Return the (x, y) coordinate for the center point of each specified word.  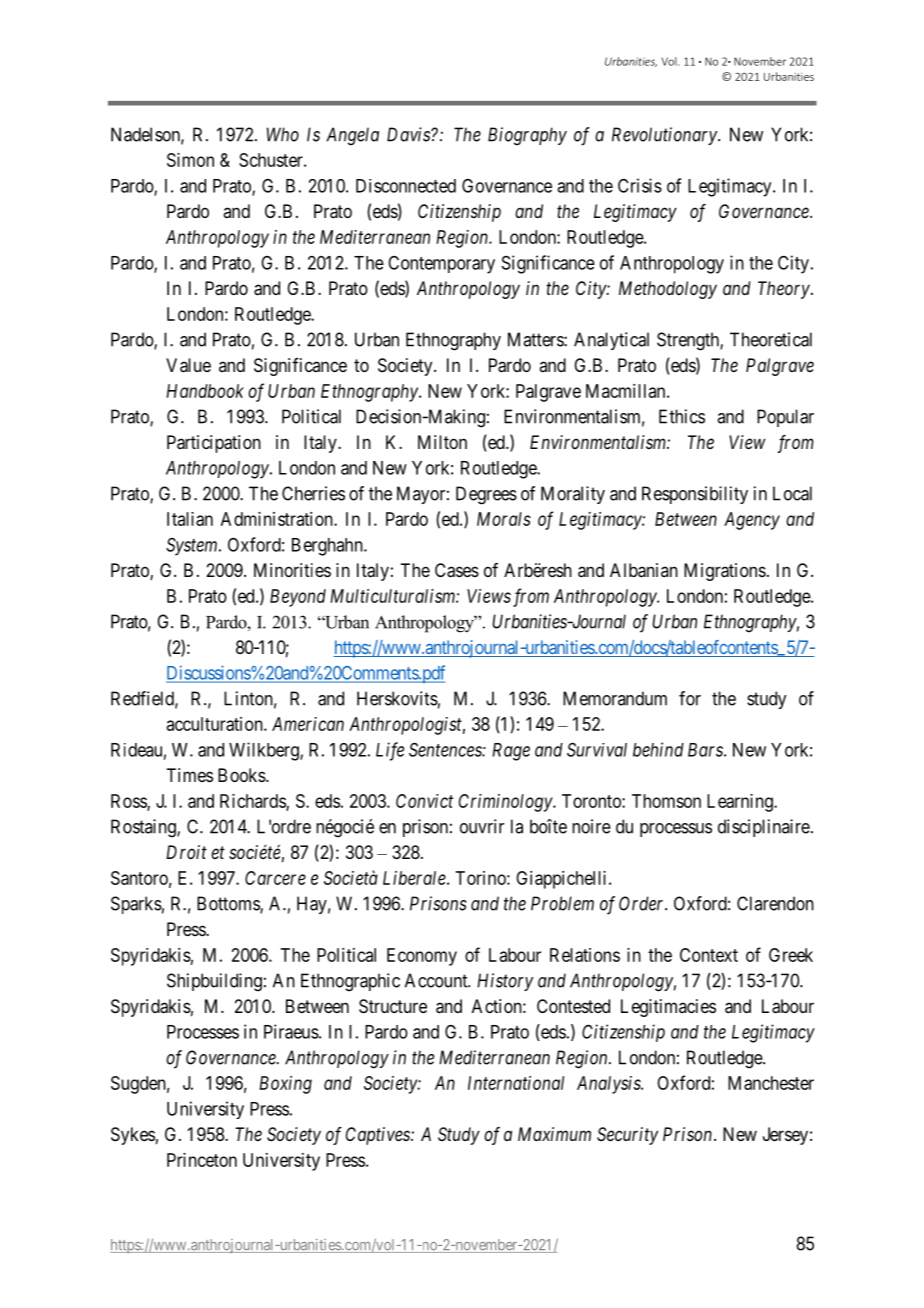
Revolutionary (665, 136)
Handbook (205, 391)
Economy (422, 957)
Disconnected (406, 186)
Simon (190, 160)
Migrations (725, 572)
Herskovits (397, 698)
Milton (442, 442)
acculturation (216, 724)
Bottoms (229, 904)
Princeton (202, 1160)
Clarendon (775, 903)
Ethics (682, 416)
